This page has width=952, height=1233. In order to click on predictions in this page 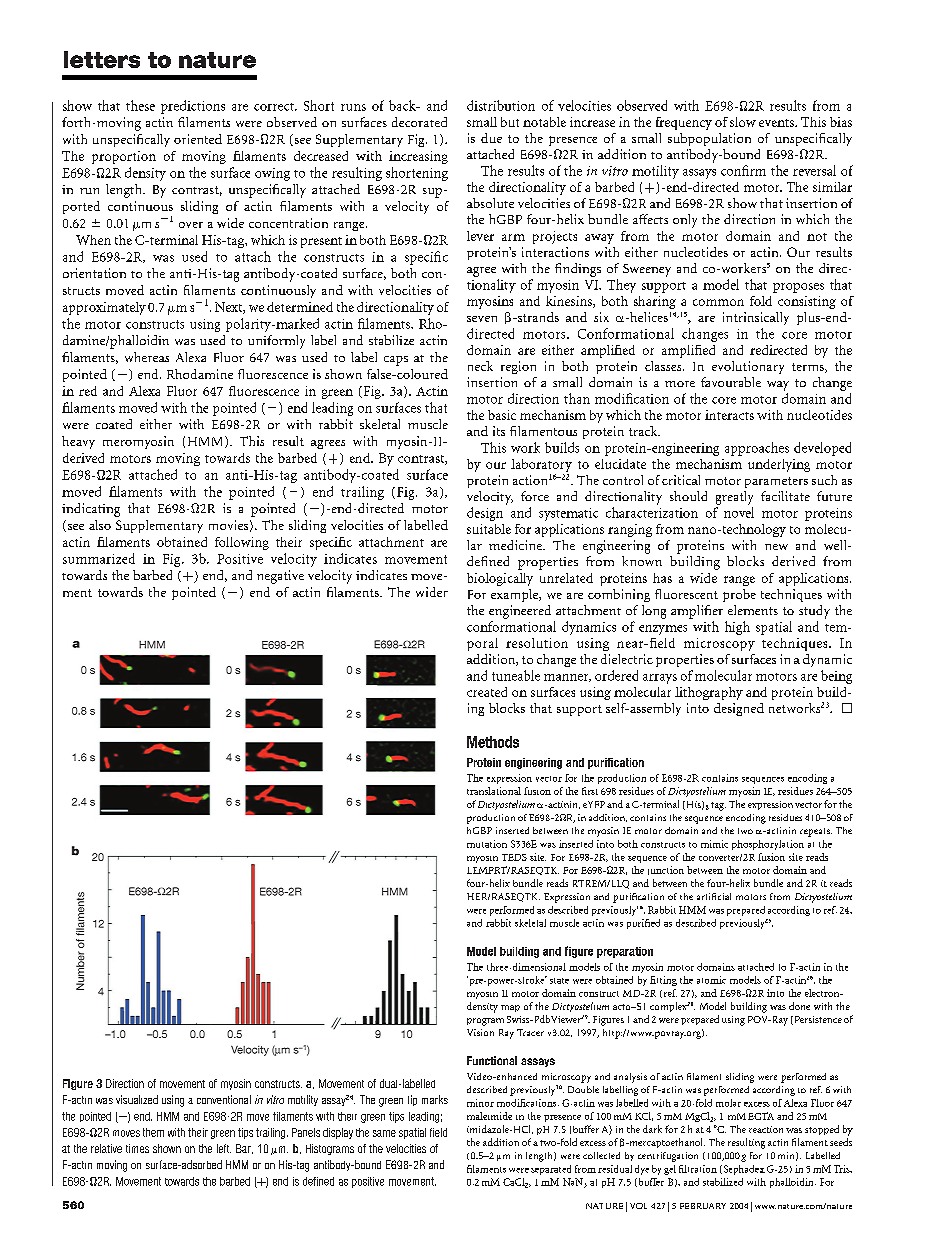, I will do `click(193, 107)`.
